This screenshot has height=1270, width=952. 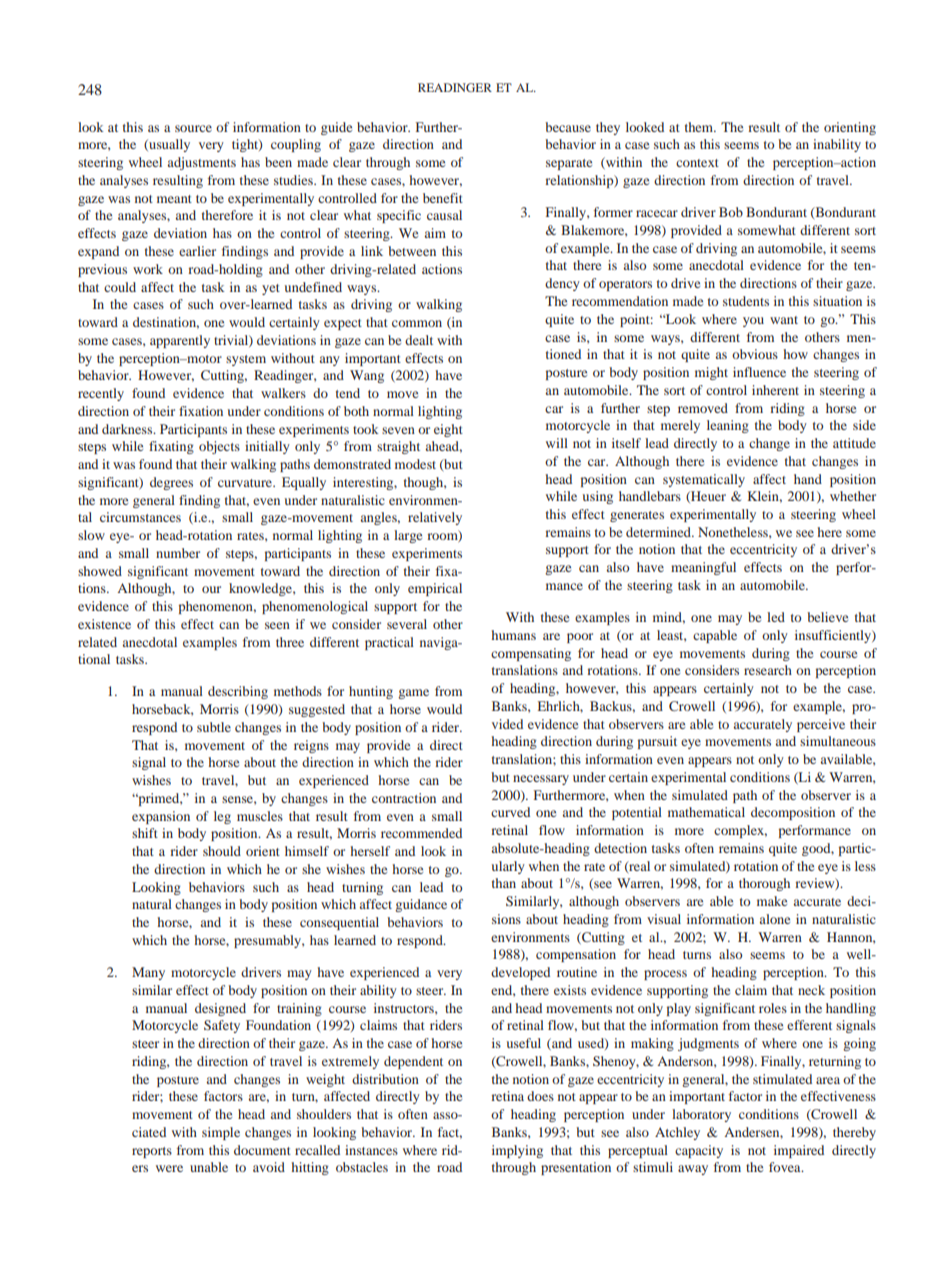 I want to click on relatively, so click(x=435, y=518).
